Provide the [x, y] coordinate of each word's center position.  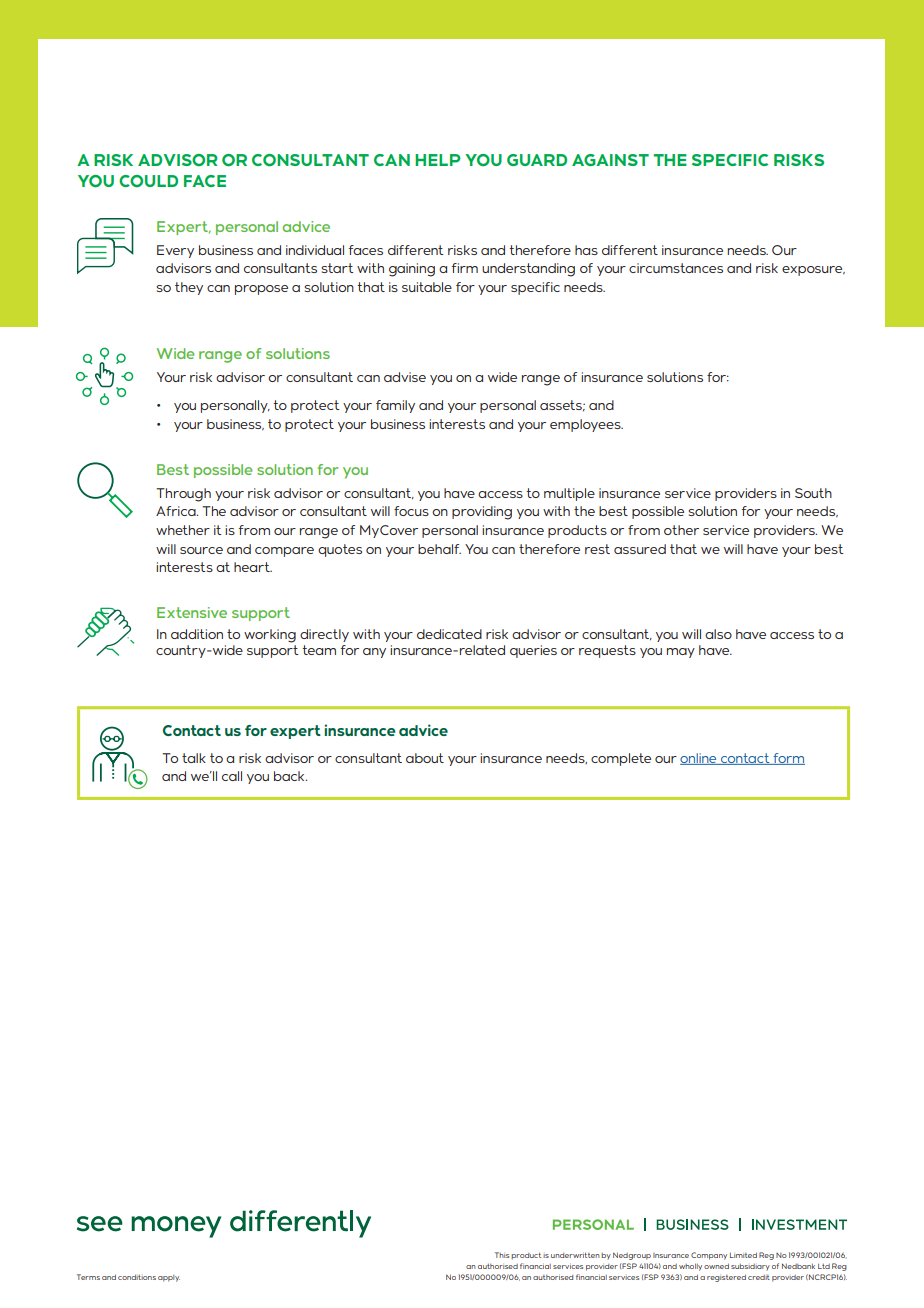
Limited [743, 1255]
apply [169, 1278]
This [502, 1255]
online [699, 759]
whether [183, 530]
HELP [438, 160]
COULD [148, 181]
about [425, 758]
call [232, 776]
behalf [439, 549]
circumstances [676, 268]
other [681, 530]
